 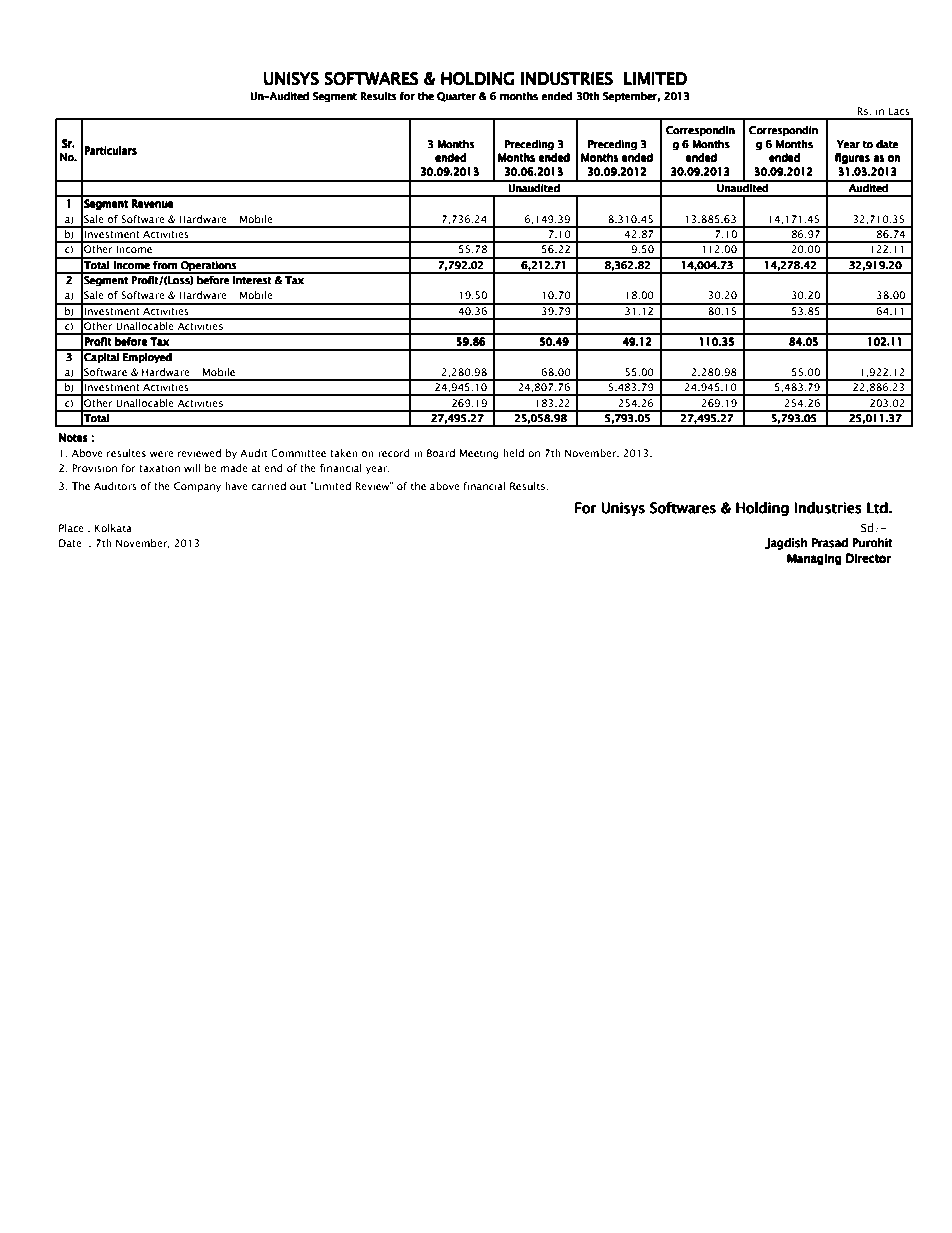 What do you see at coordinates (852, 158) in the screenshot?
I see `figures` at bounding box center [852, 158].
